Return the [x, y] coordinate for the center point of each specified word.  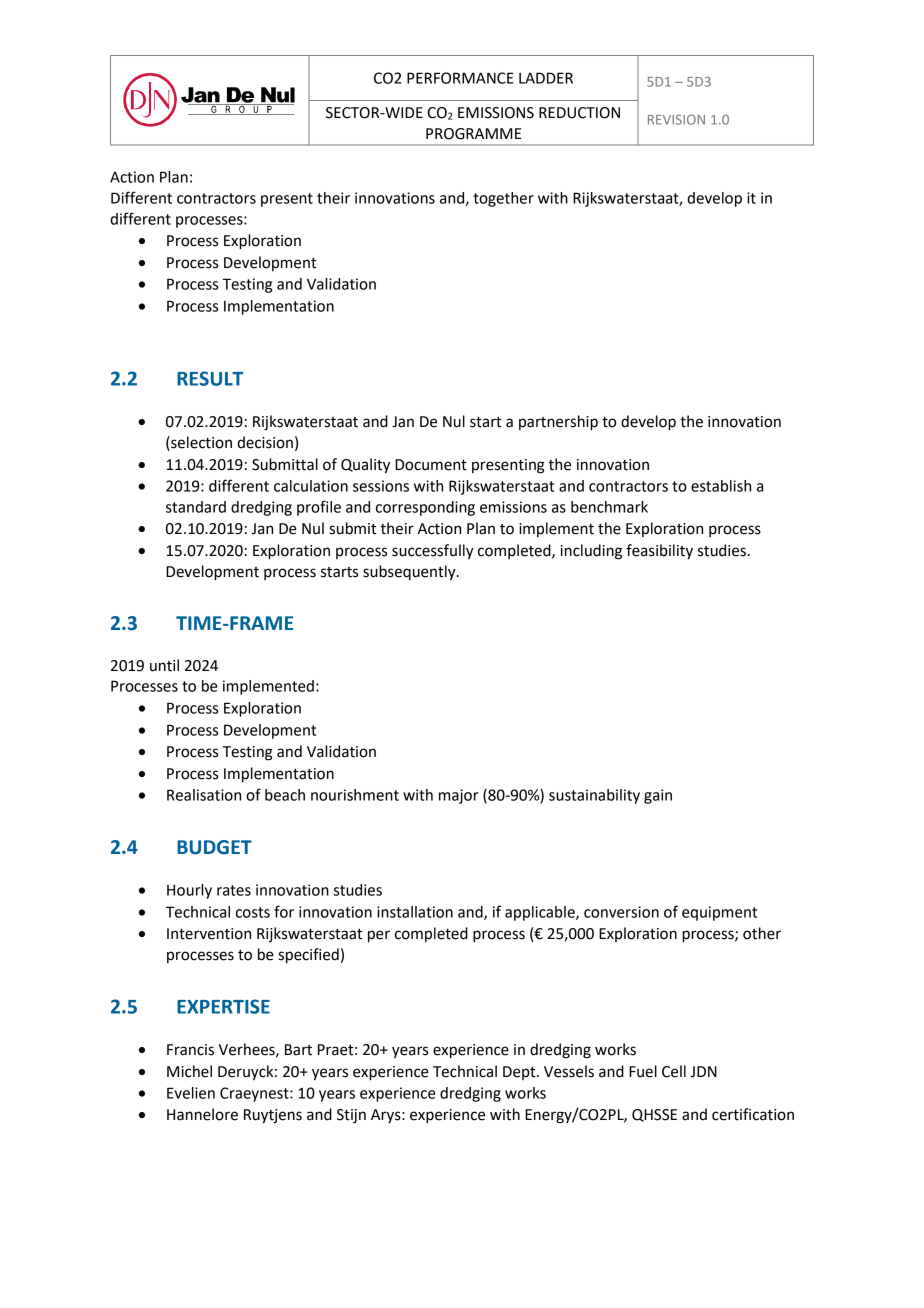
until [164, 665]
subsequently [410, 573]
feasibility [659, 552]
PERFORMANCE [460, 78]
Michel [189, 1071]
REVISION [676, 119]
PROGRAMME [473, 134]
